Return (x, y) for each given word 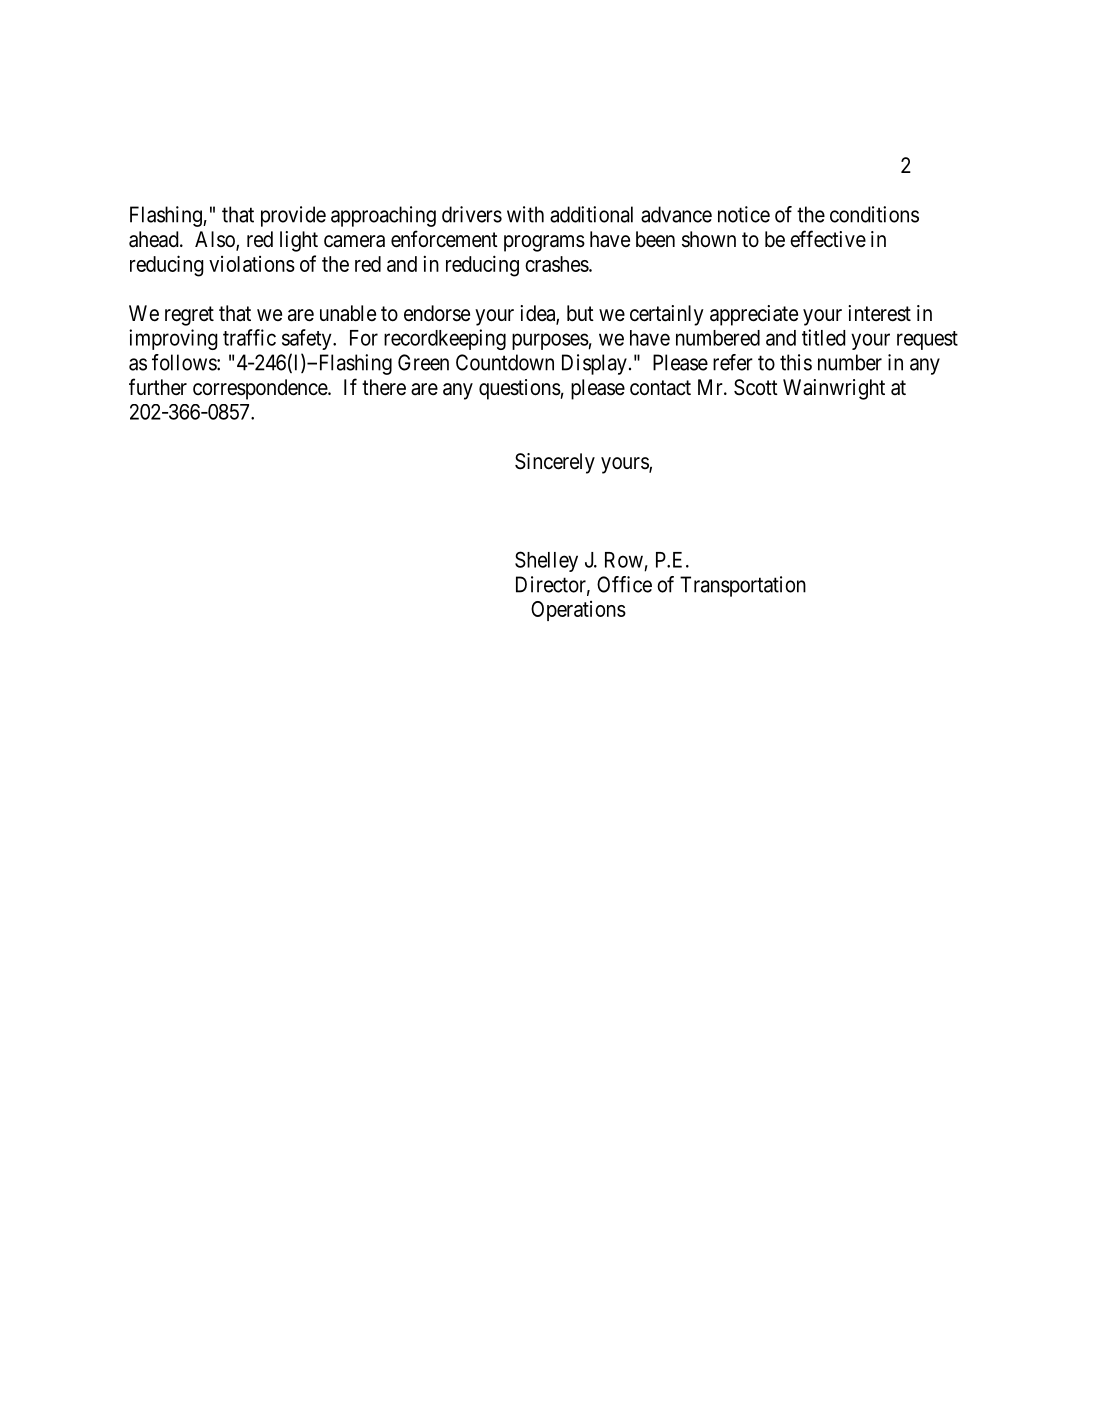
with (525, 214)
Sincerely (555, 463)
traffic (249, 337)
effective (828, 239)
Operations (578, 611)
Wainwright (834, 389)
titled (823, 337)
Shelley (546, 561)
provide (293, 216)
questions (520, 389)
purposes (550, 341)
